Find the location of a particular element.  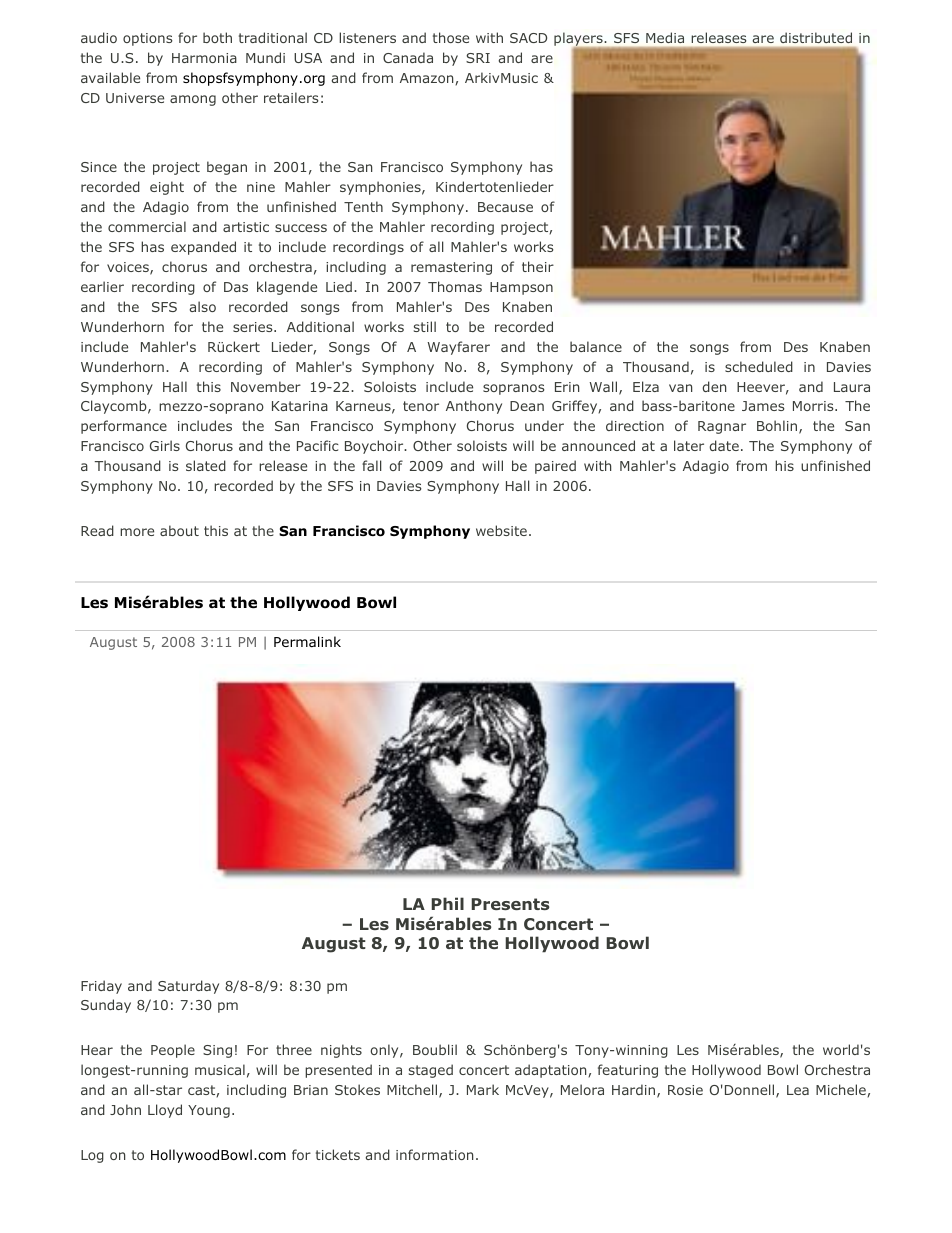

SRI is located at coordinates (478, 58).
